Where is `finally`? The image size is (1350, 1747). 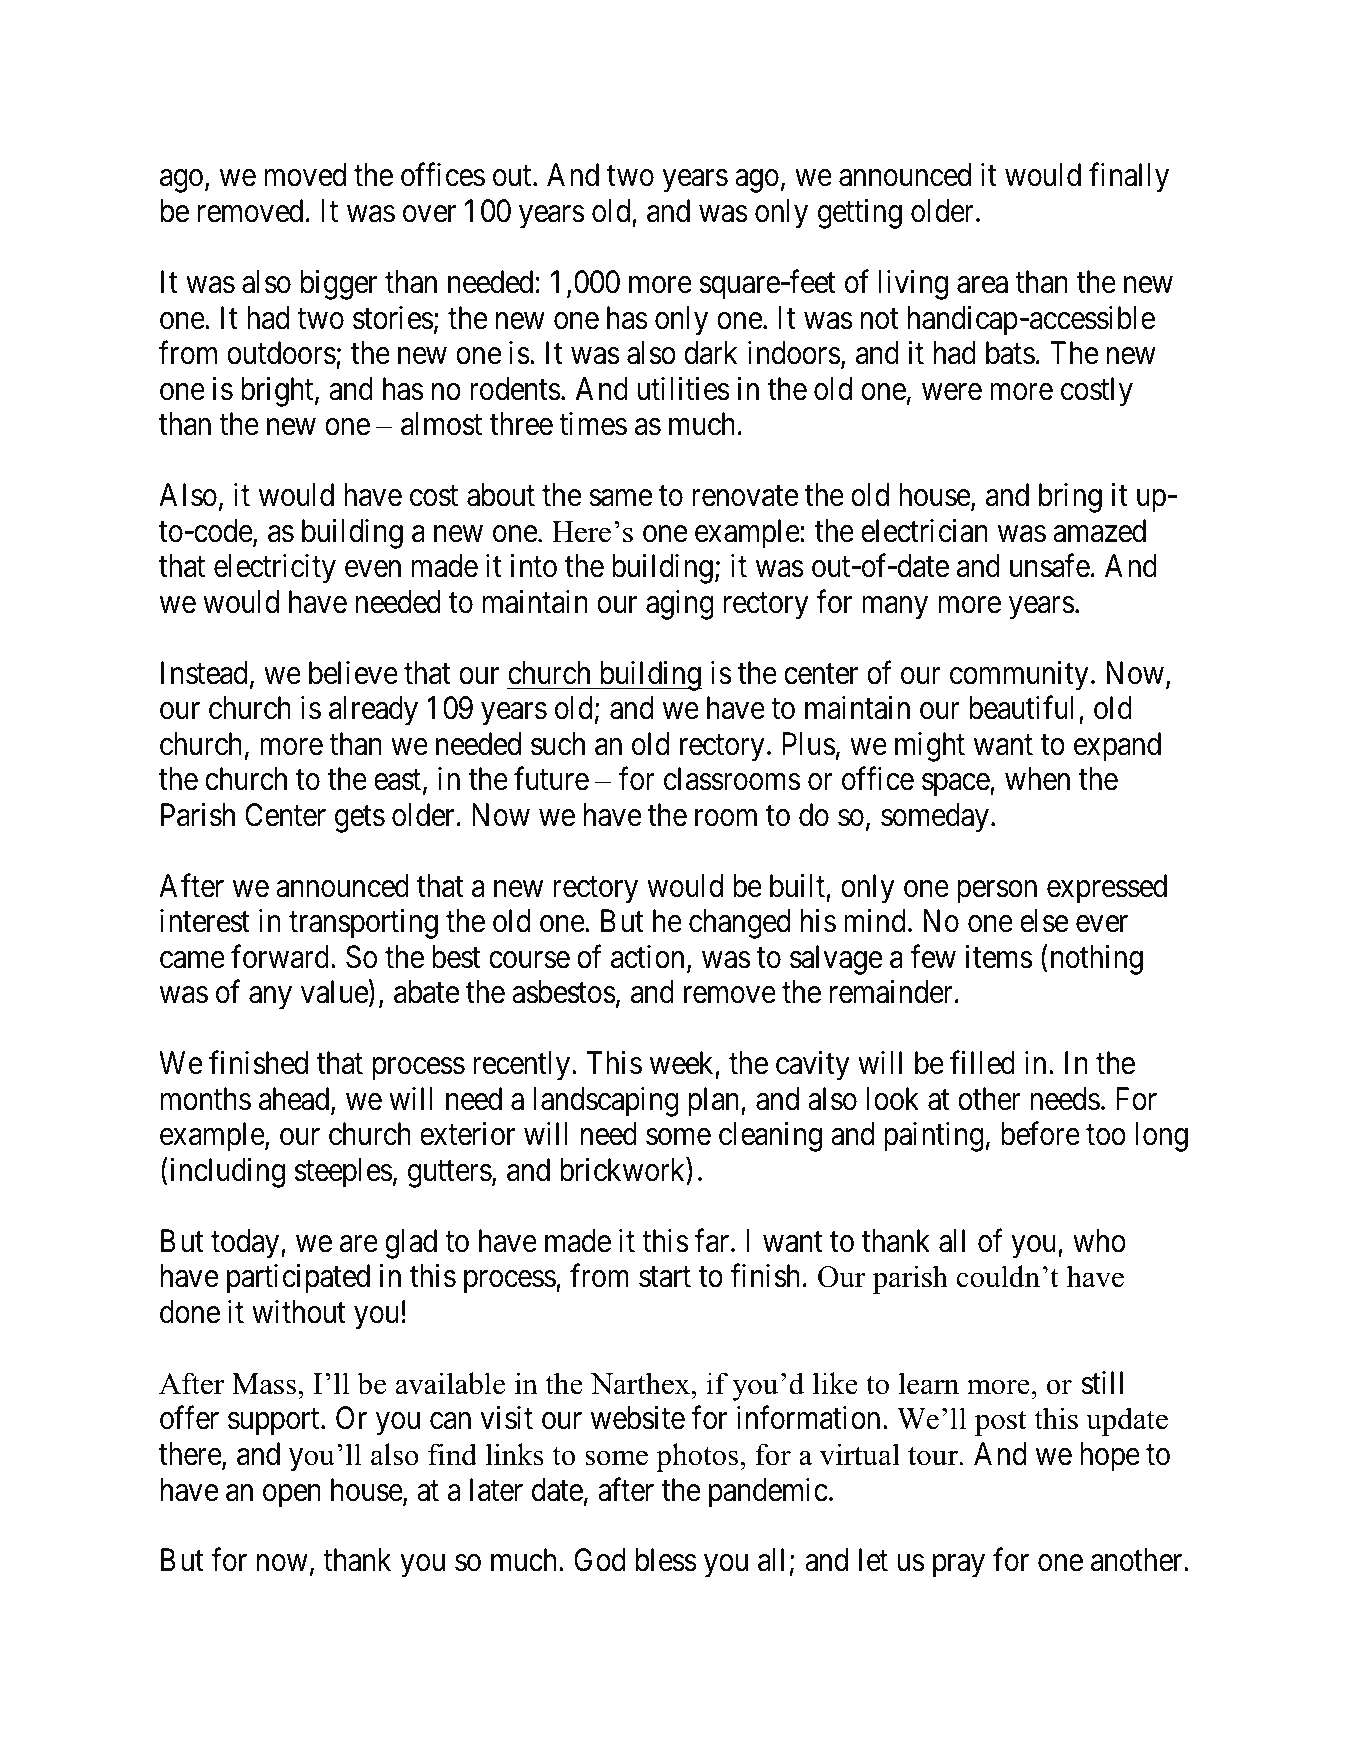
finally is located at coordinates (1129, 178).
